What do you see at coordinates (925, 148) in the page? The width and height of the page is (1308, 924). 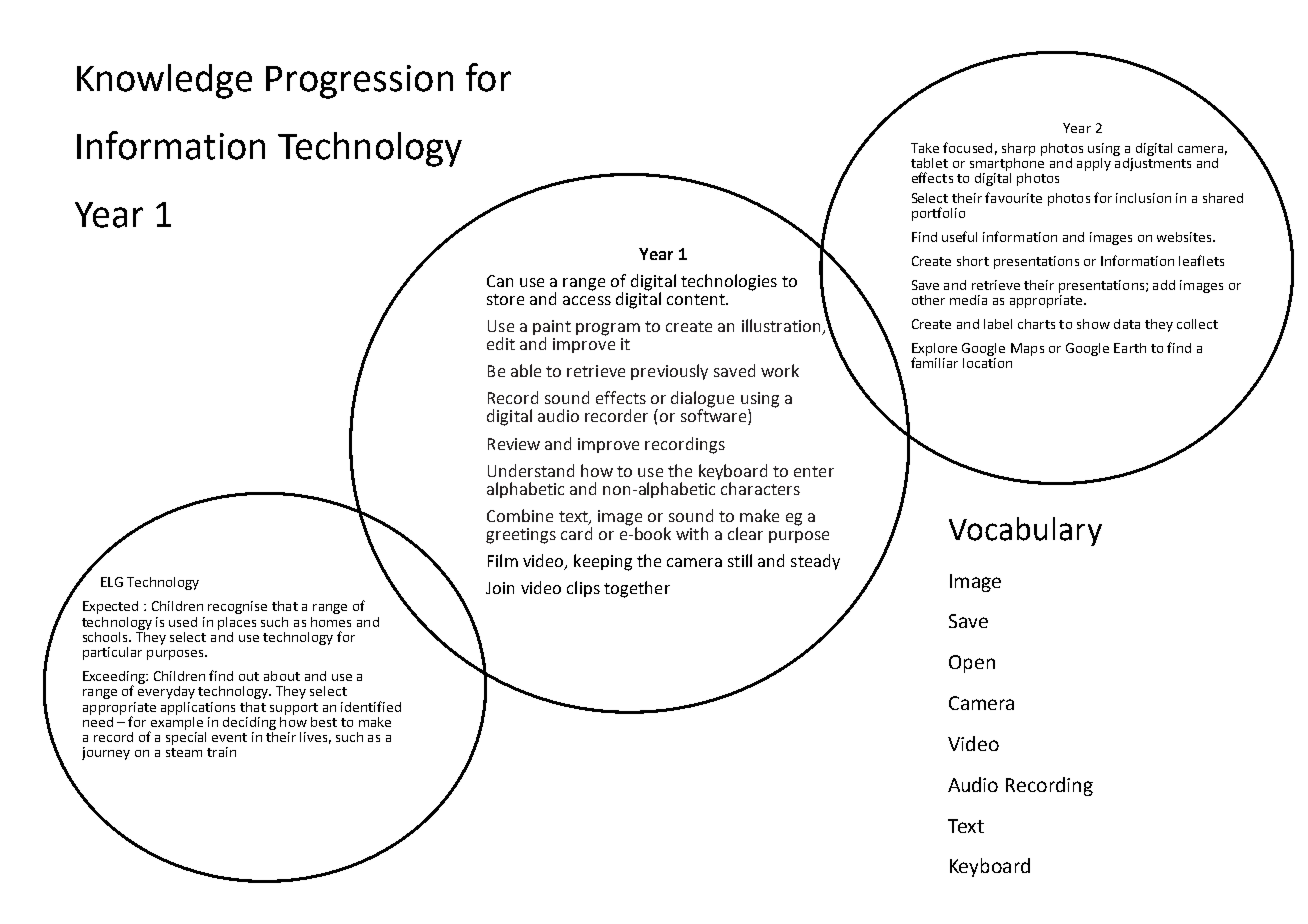 I see `Take` at bounding box center [925, 148].
